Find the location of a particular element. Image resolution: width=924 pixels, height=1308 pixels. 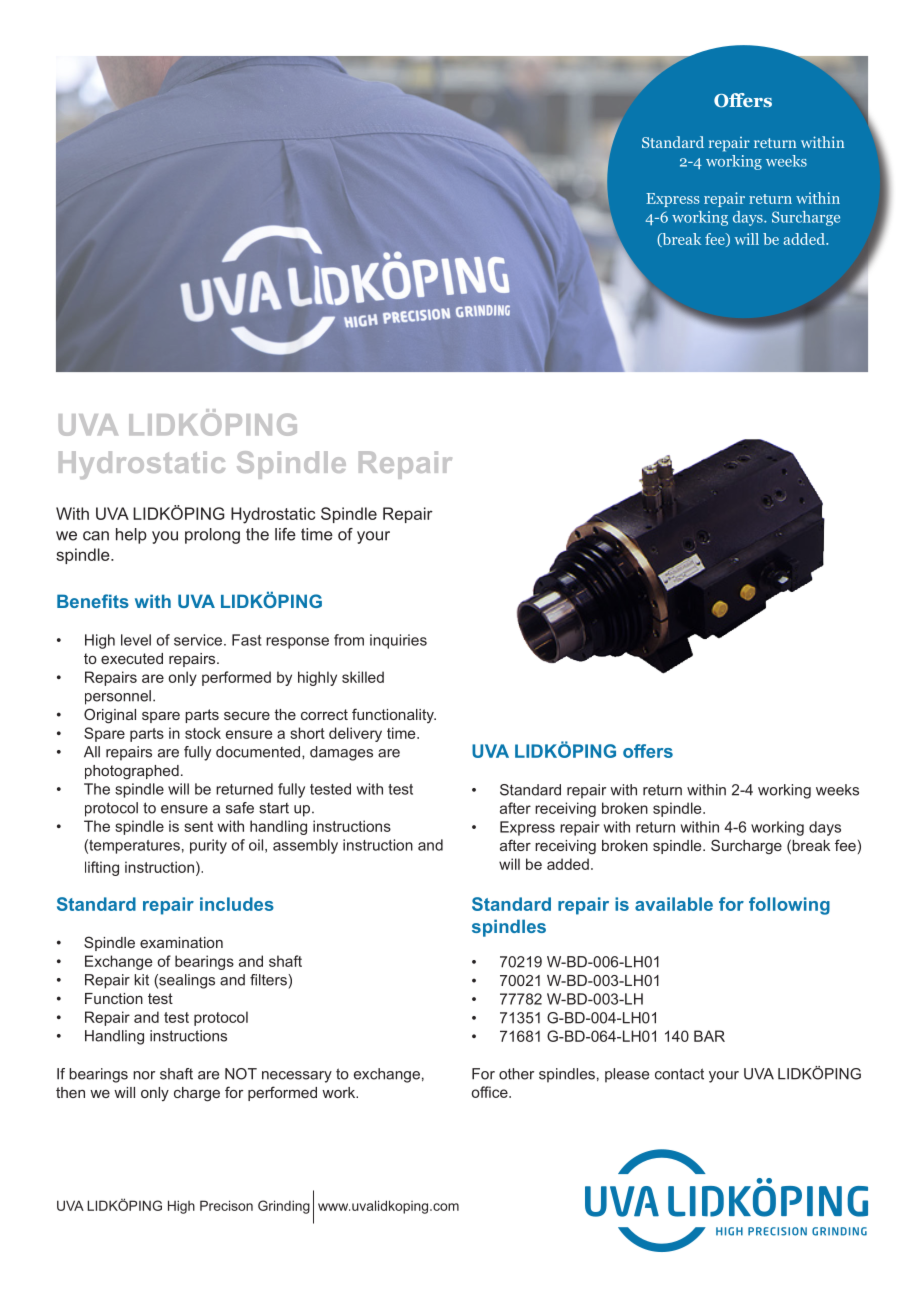

Grinding is located at coordinates (284, 1207).
